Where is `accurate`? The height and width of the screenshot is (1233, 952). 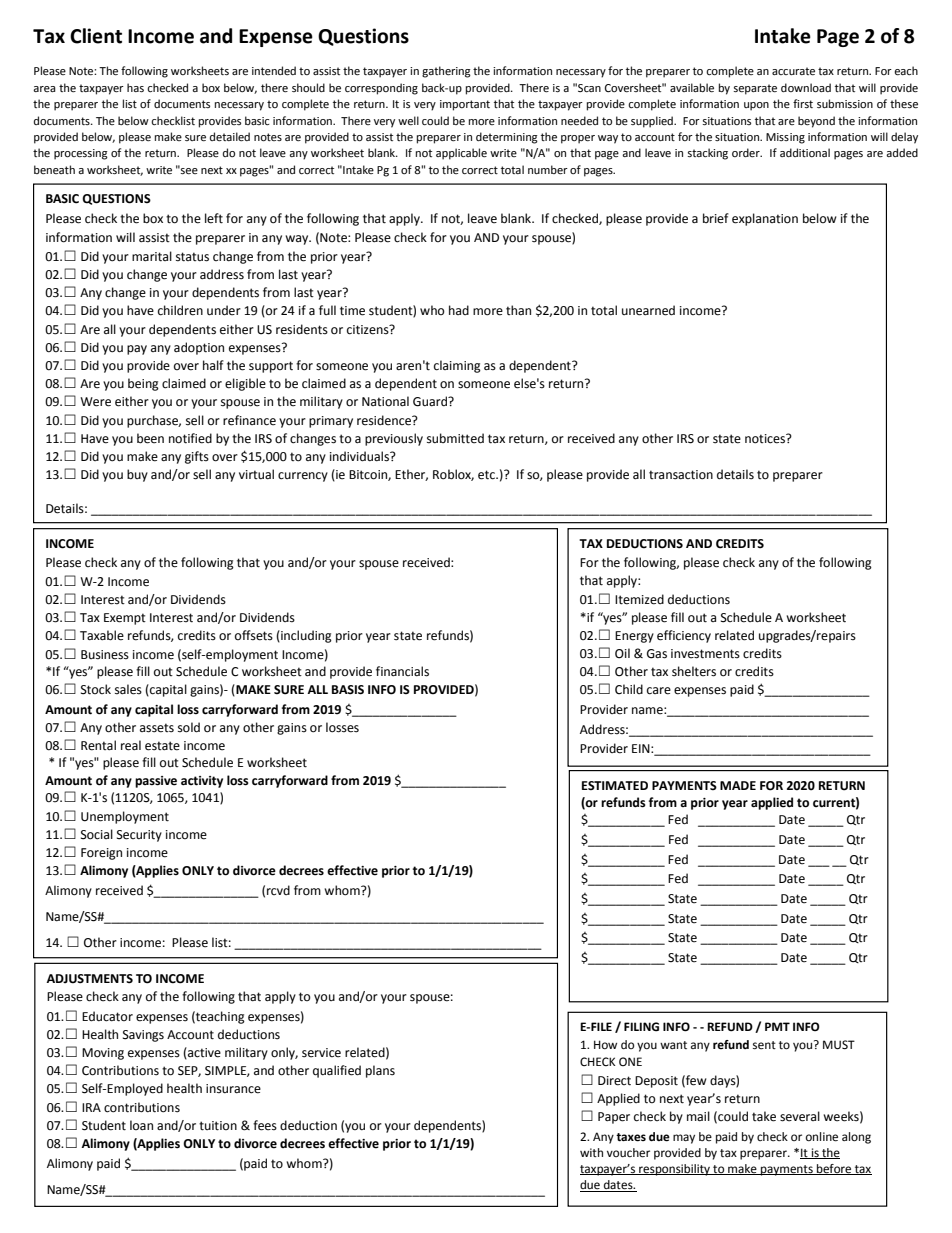 accurate is located at coordinates (793, 71).
